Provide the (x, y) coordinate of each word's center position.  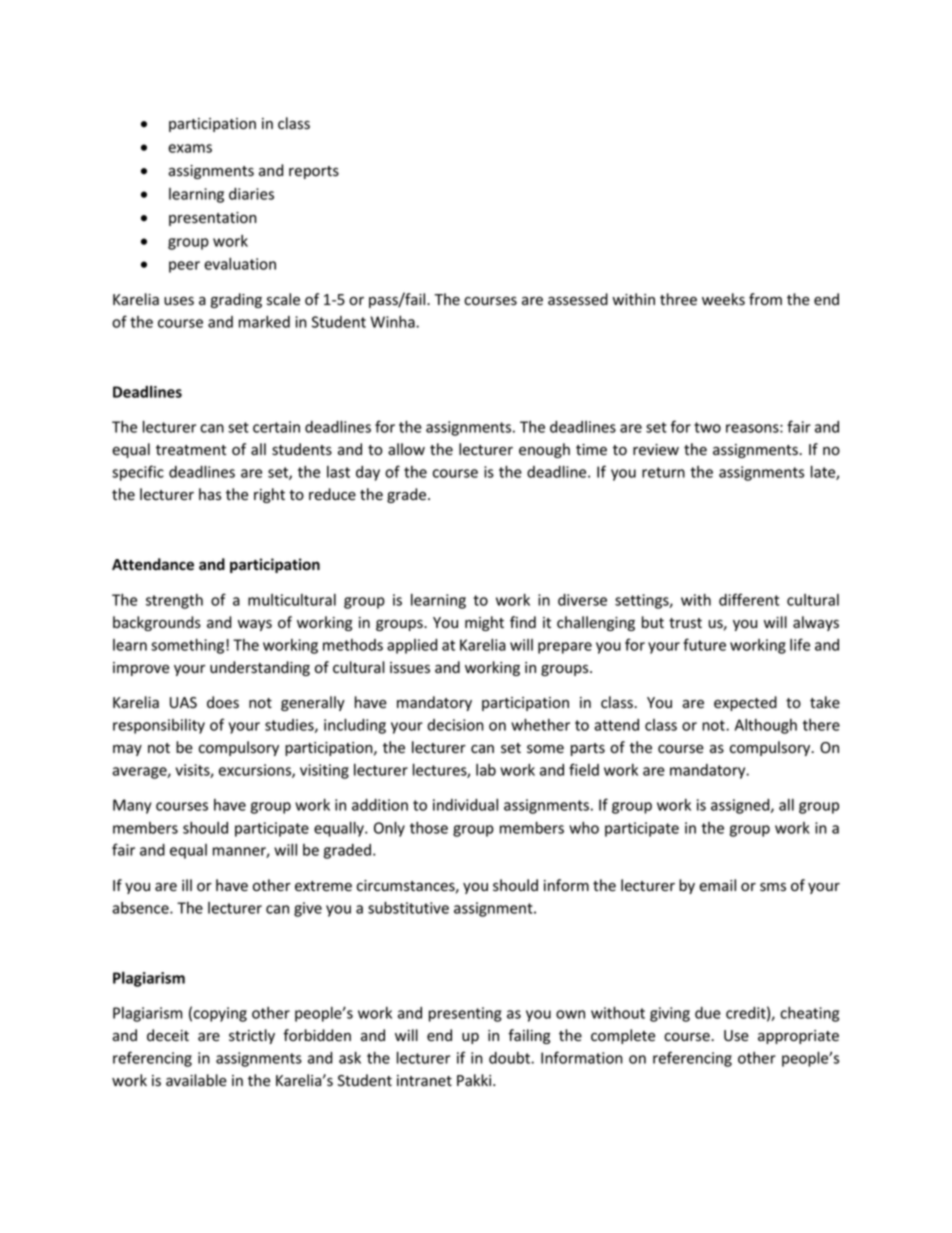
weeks (723, 299)
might (484, 623)
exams (190, 148)
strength (174, 601)
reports (314, 172)
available (196, 1080)
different (749, 599)
